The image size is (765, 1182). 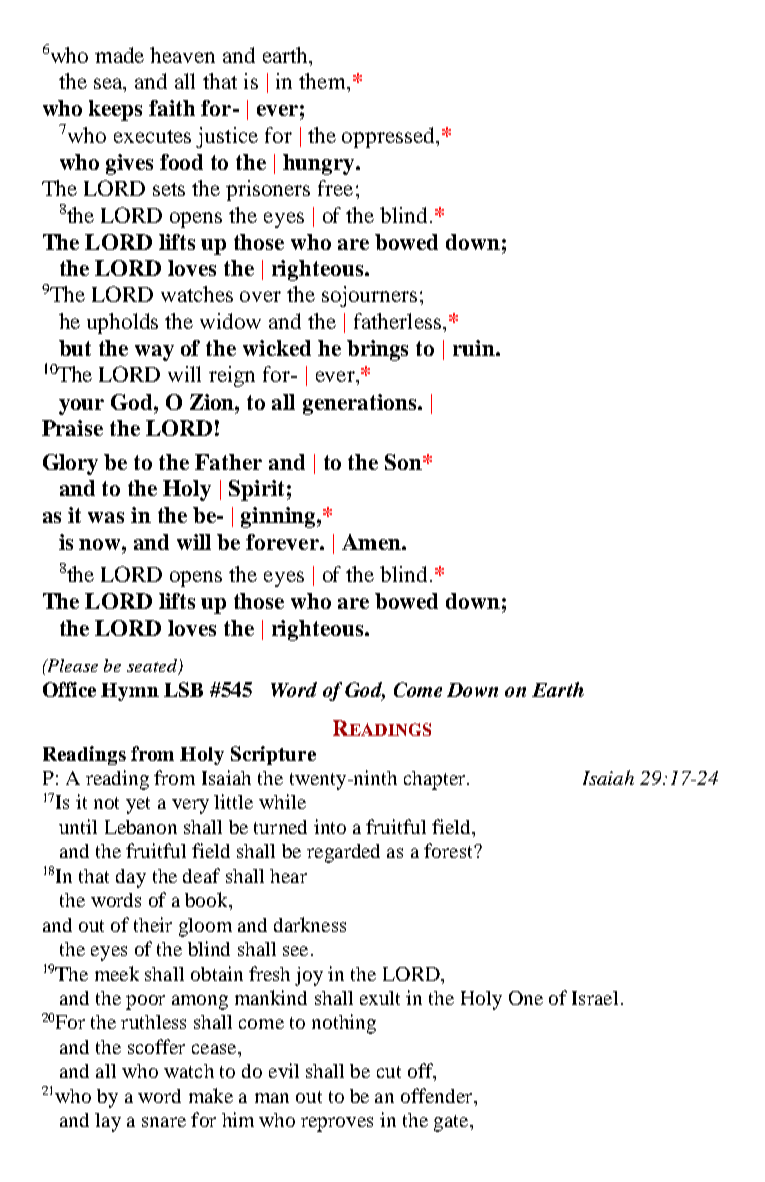 What do you see at coordinates (372, 542) in the image?
I see `Amen` at bounding box center [372, 542].
